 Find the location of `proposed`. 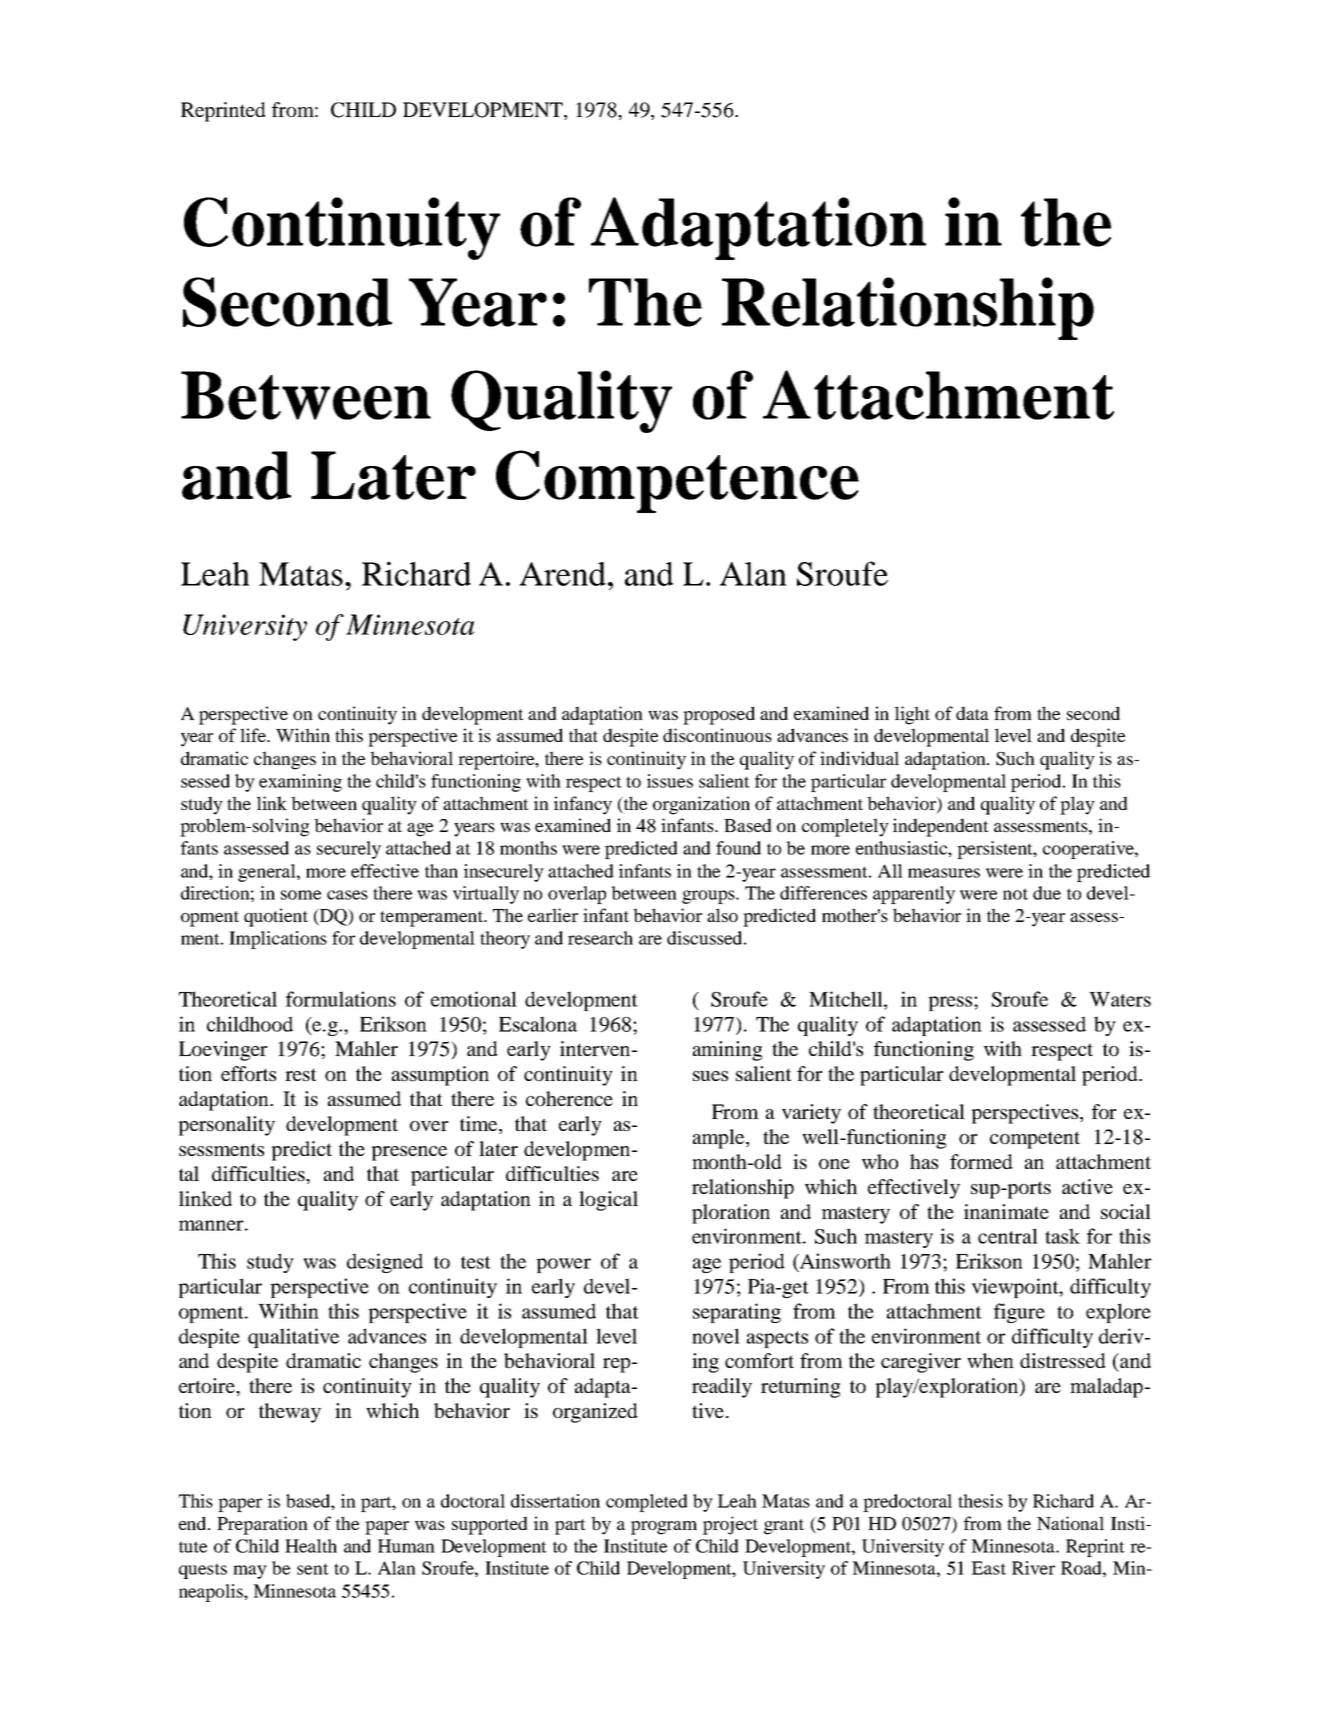

proposed is located at coordinates (719, 715).
